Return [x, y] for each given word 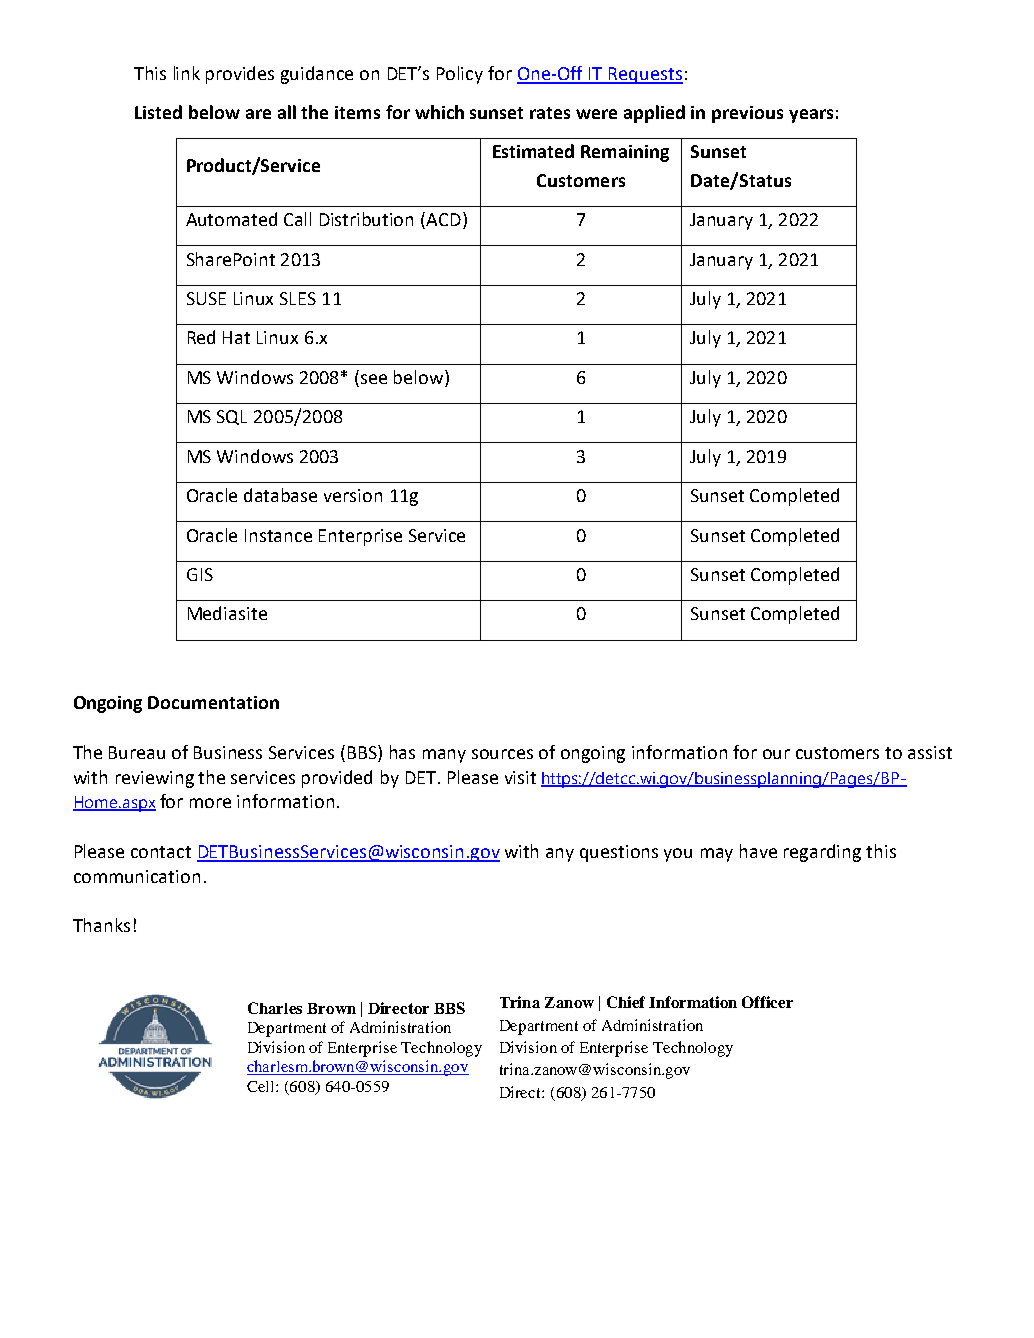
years [811, 116]
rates [550, 113]
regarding [822, 853]
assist [930, 752]
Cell [262, 1086]
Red [201, 337]
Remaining [625, 153]
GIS [200, 574]
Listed [158, 112]
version [353, 495]
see [374, 379]
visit [520, 777]
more [210, 803]
